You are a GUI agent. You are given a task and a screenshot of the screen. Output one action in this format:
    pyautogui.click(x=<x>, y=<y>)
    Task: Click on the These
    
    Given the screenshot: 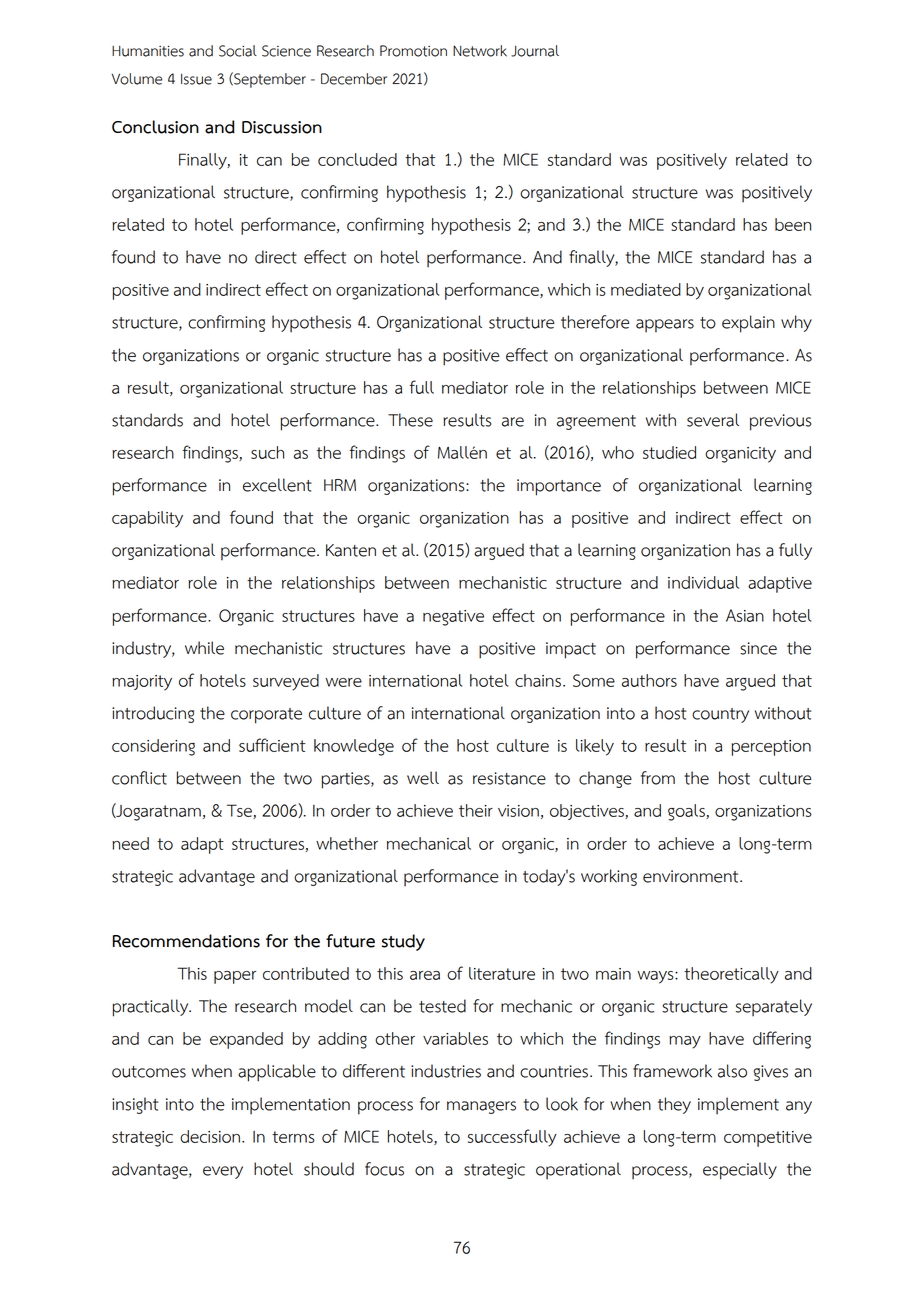 What is the action you would take?
    pyautogui.click(x=410, y=420)
